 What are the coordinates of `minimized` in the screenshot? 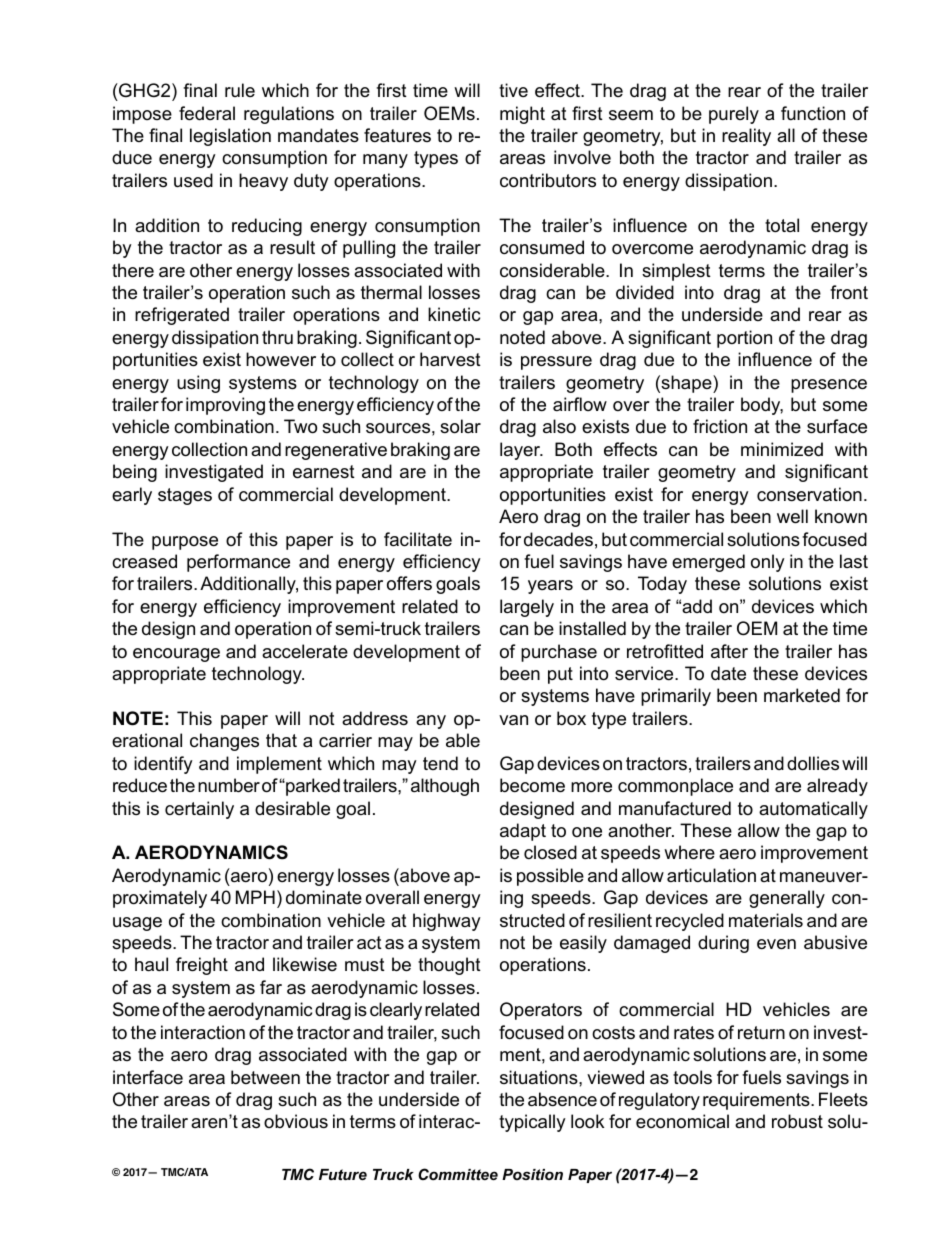 It's located at (782, 449).
